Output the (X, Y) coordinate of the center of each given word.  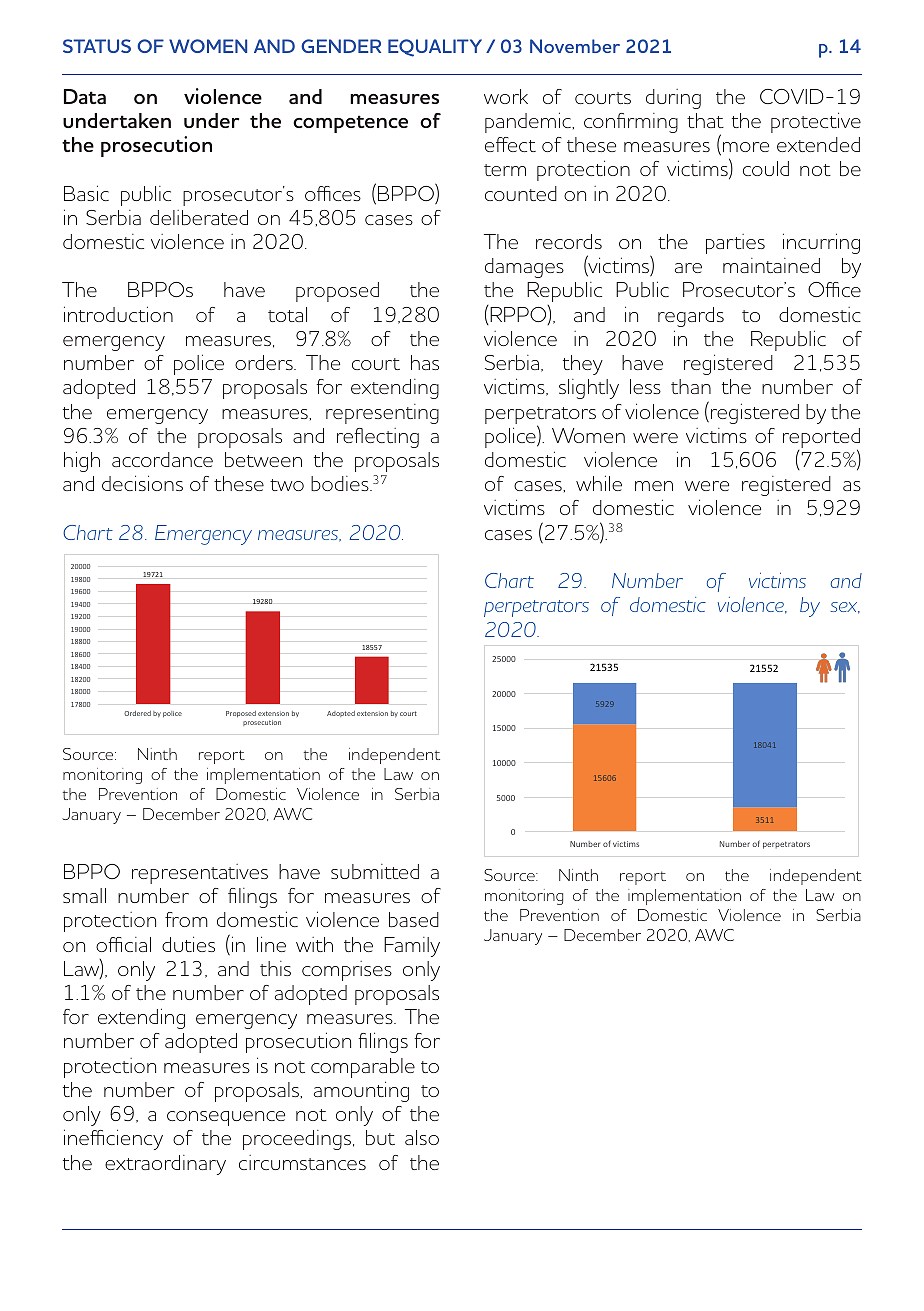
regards (691, 317)
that (705, 120)
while (599, 483)
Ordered (137, 713)
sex (845, 608)
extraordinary (165, 1165)
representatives (200, 874)
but (380, 1137)
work (506, 96)
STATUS (97, 46)
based (414, 919)
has (425, 362)
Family (412, 947)
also (422, 1137)
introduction (118, 314)
